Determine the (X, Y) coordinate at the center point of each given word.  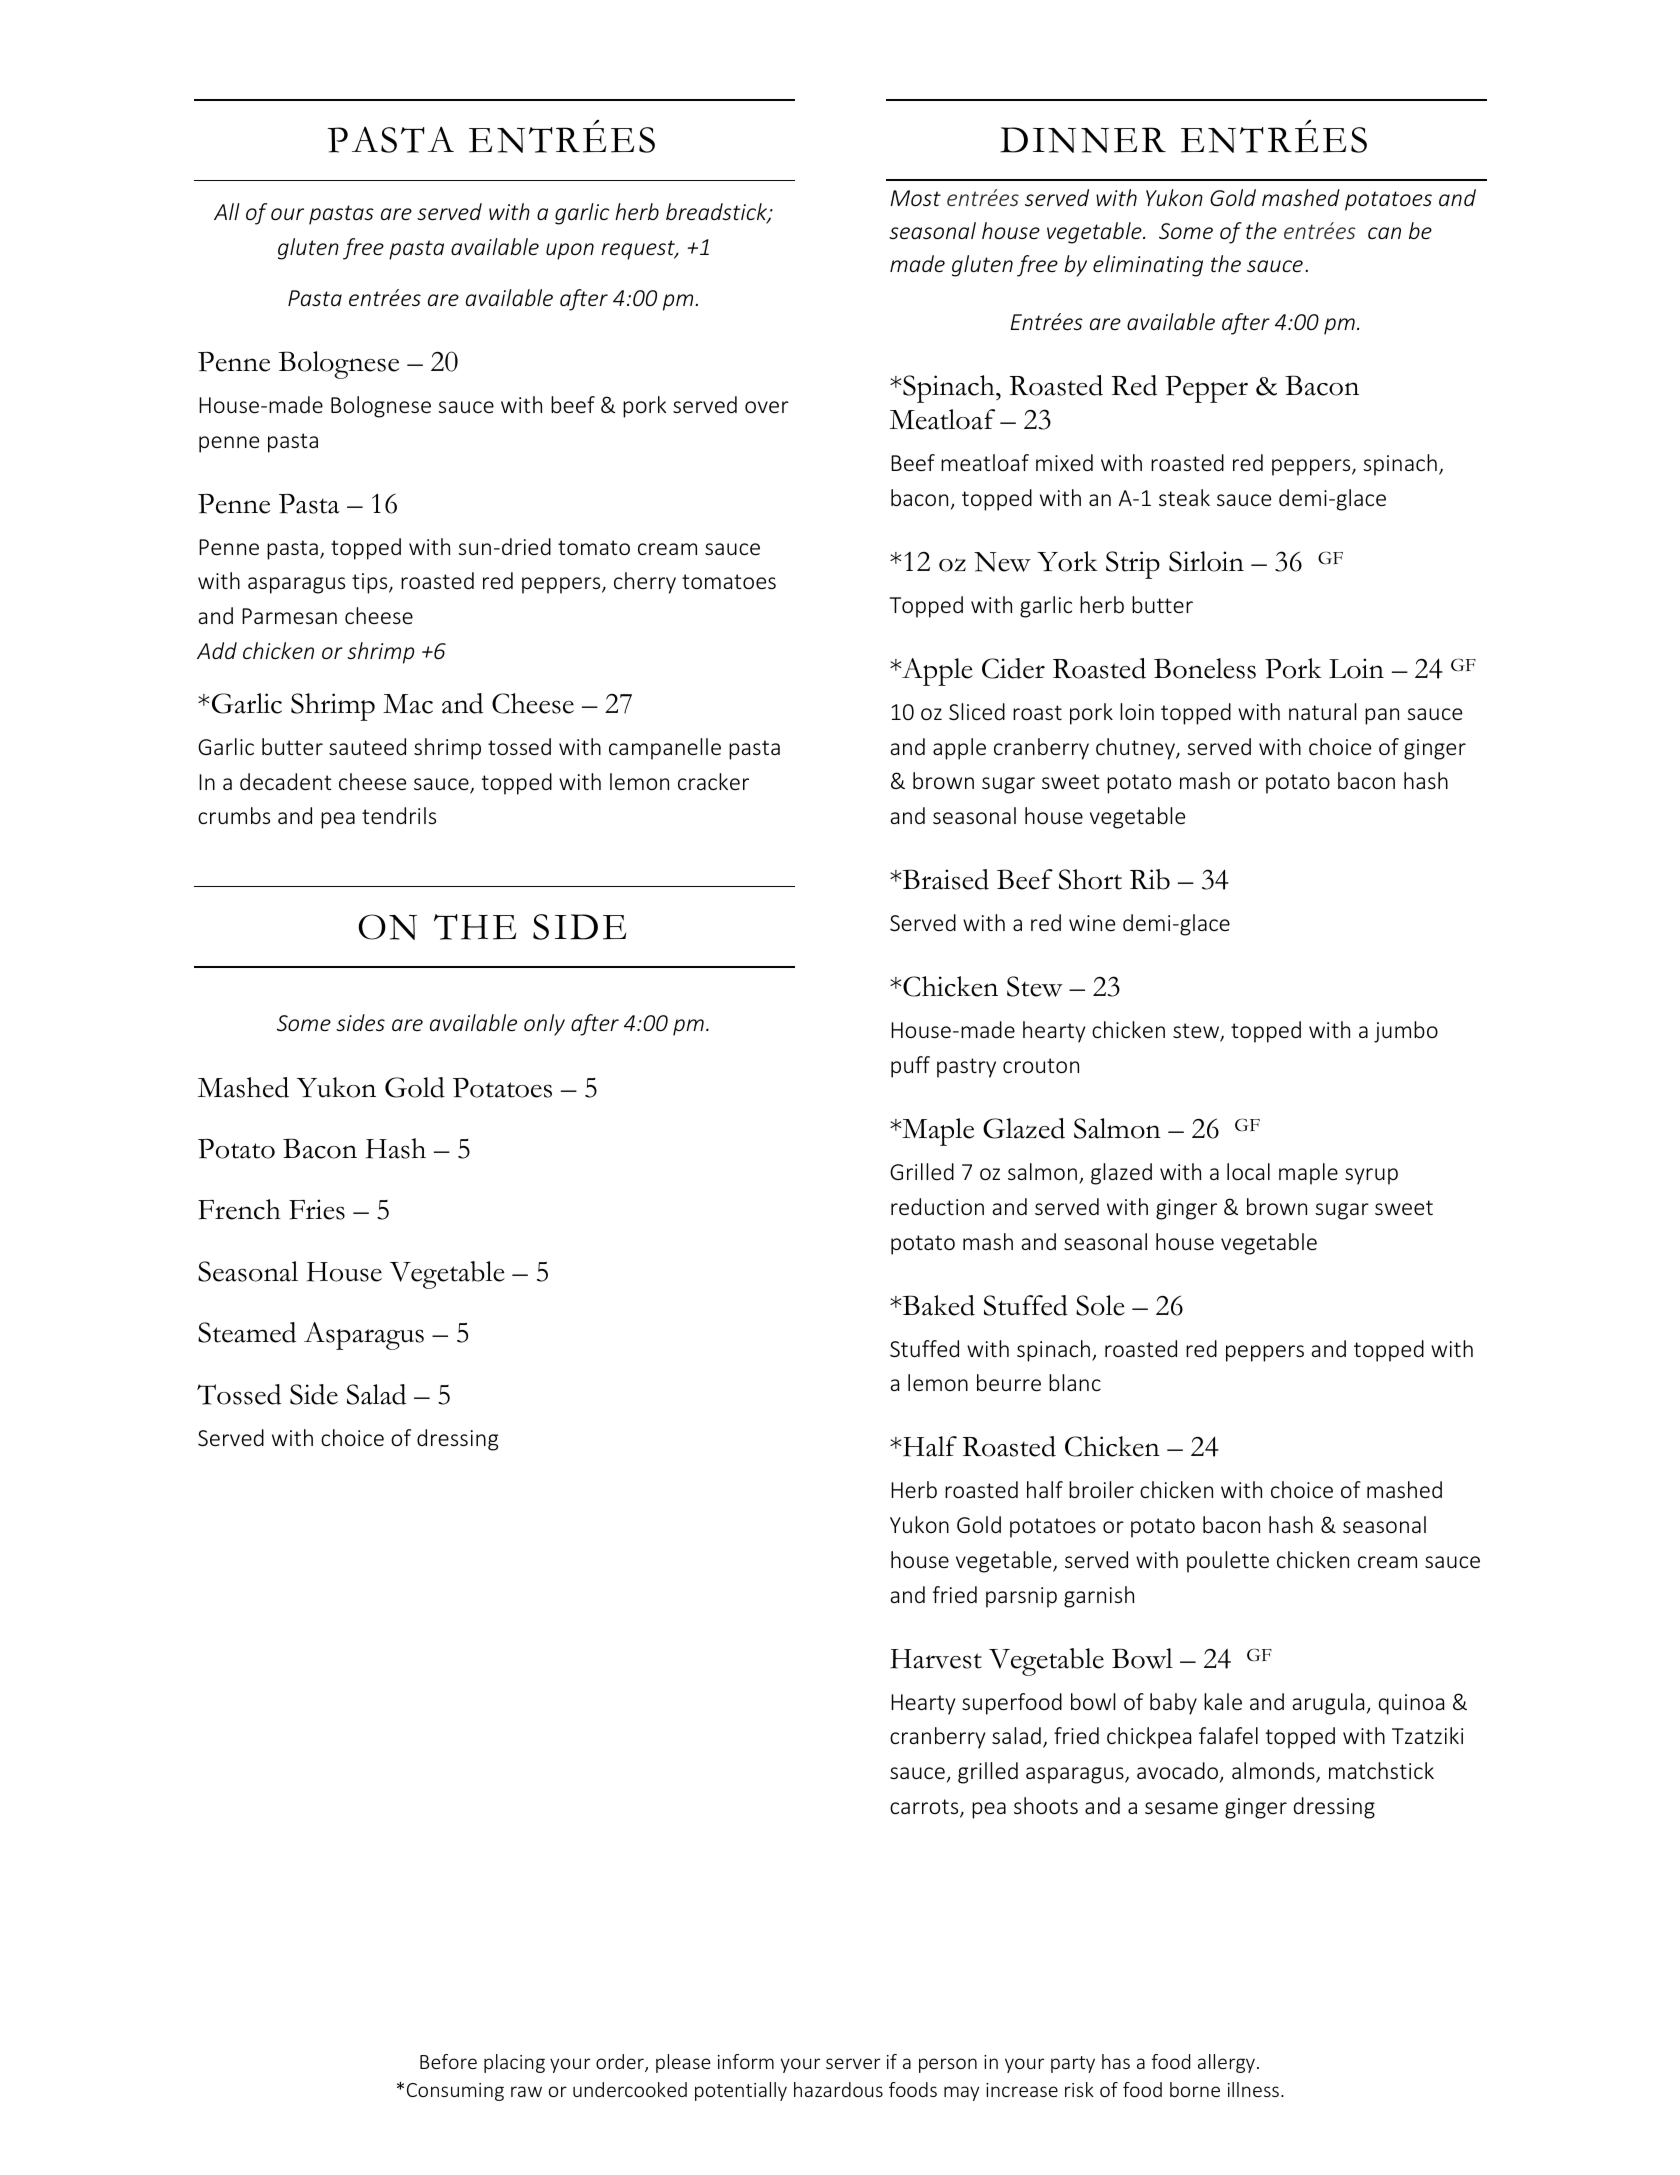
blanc (1075, 1382)
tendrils (399, 815)
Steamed (247, 1332)
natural (1322, 711)
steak (1184, 497)
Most (915, 198)
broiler (1101, 1489)
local (1248, 1171)
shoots (1046, 1805)
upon (570, 251)
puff (910, 1067)
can (1384, 233)
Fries (317, 1209)
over (767, 407)
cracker (713, 781)
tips (371, 583)
